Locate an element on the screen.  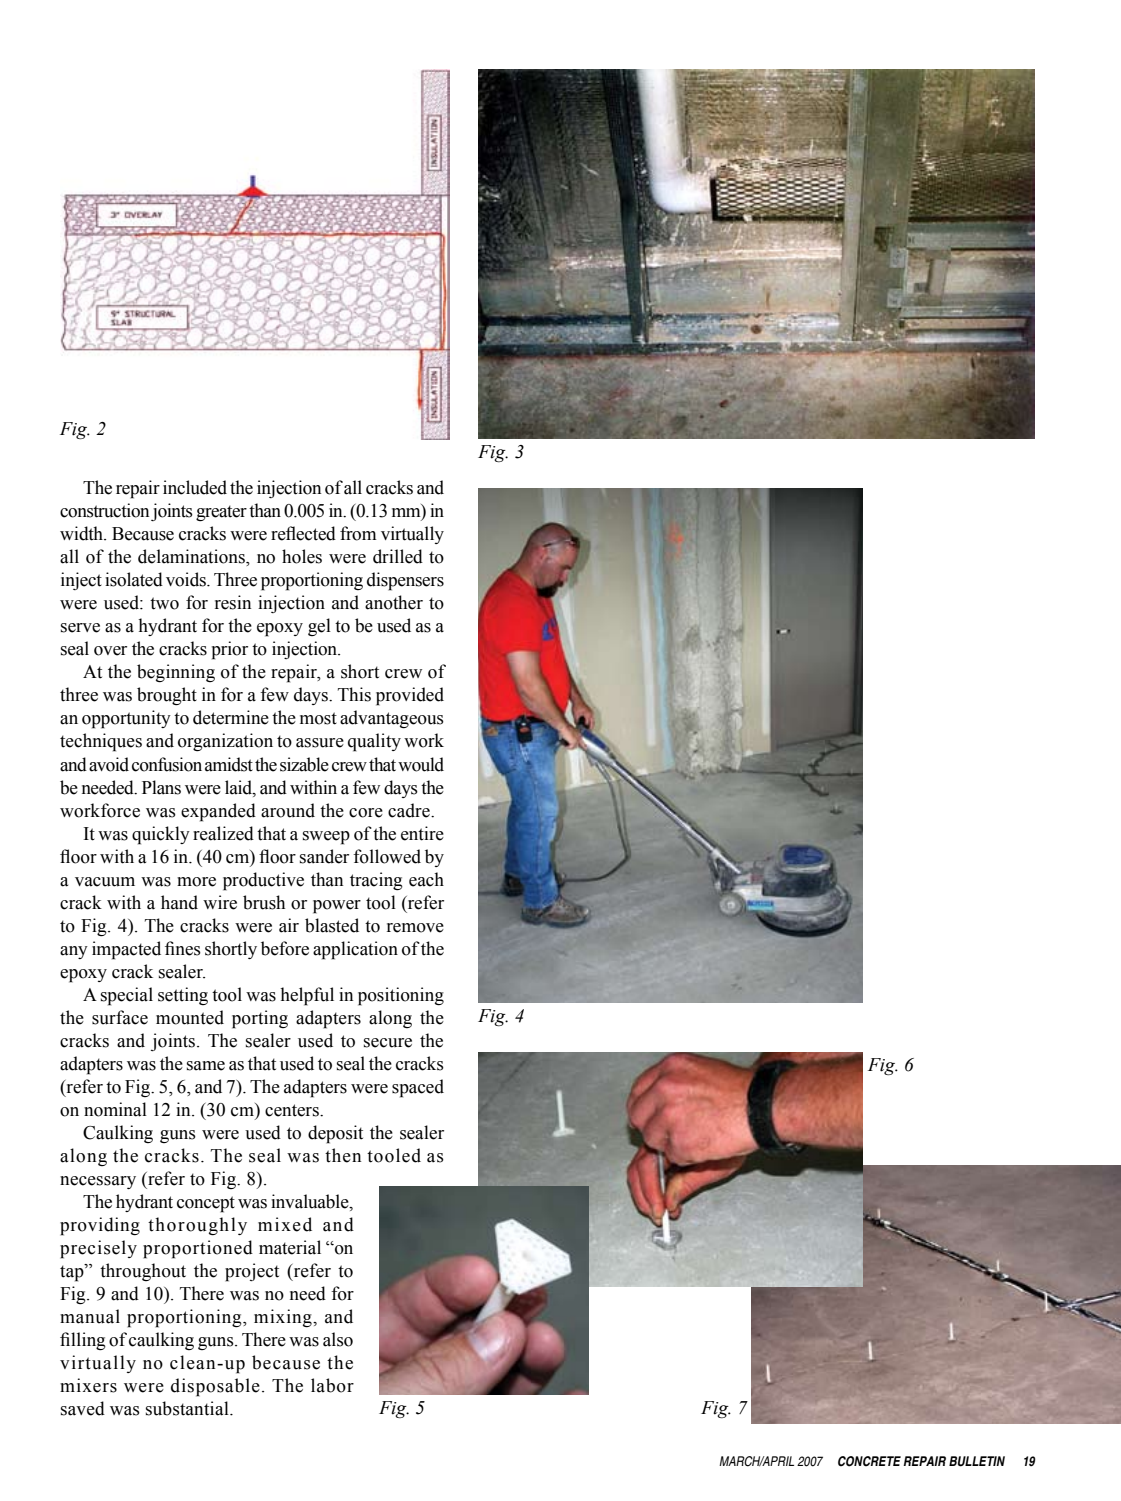
labor is located at coordinates (332, 1385).
